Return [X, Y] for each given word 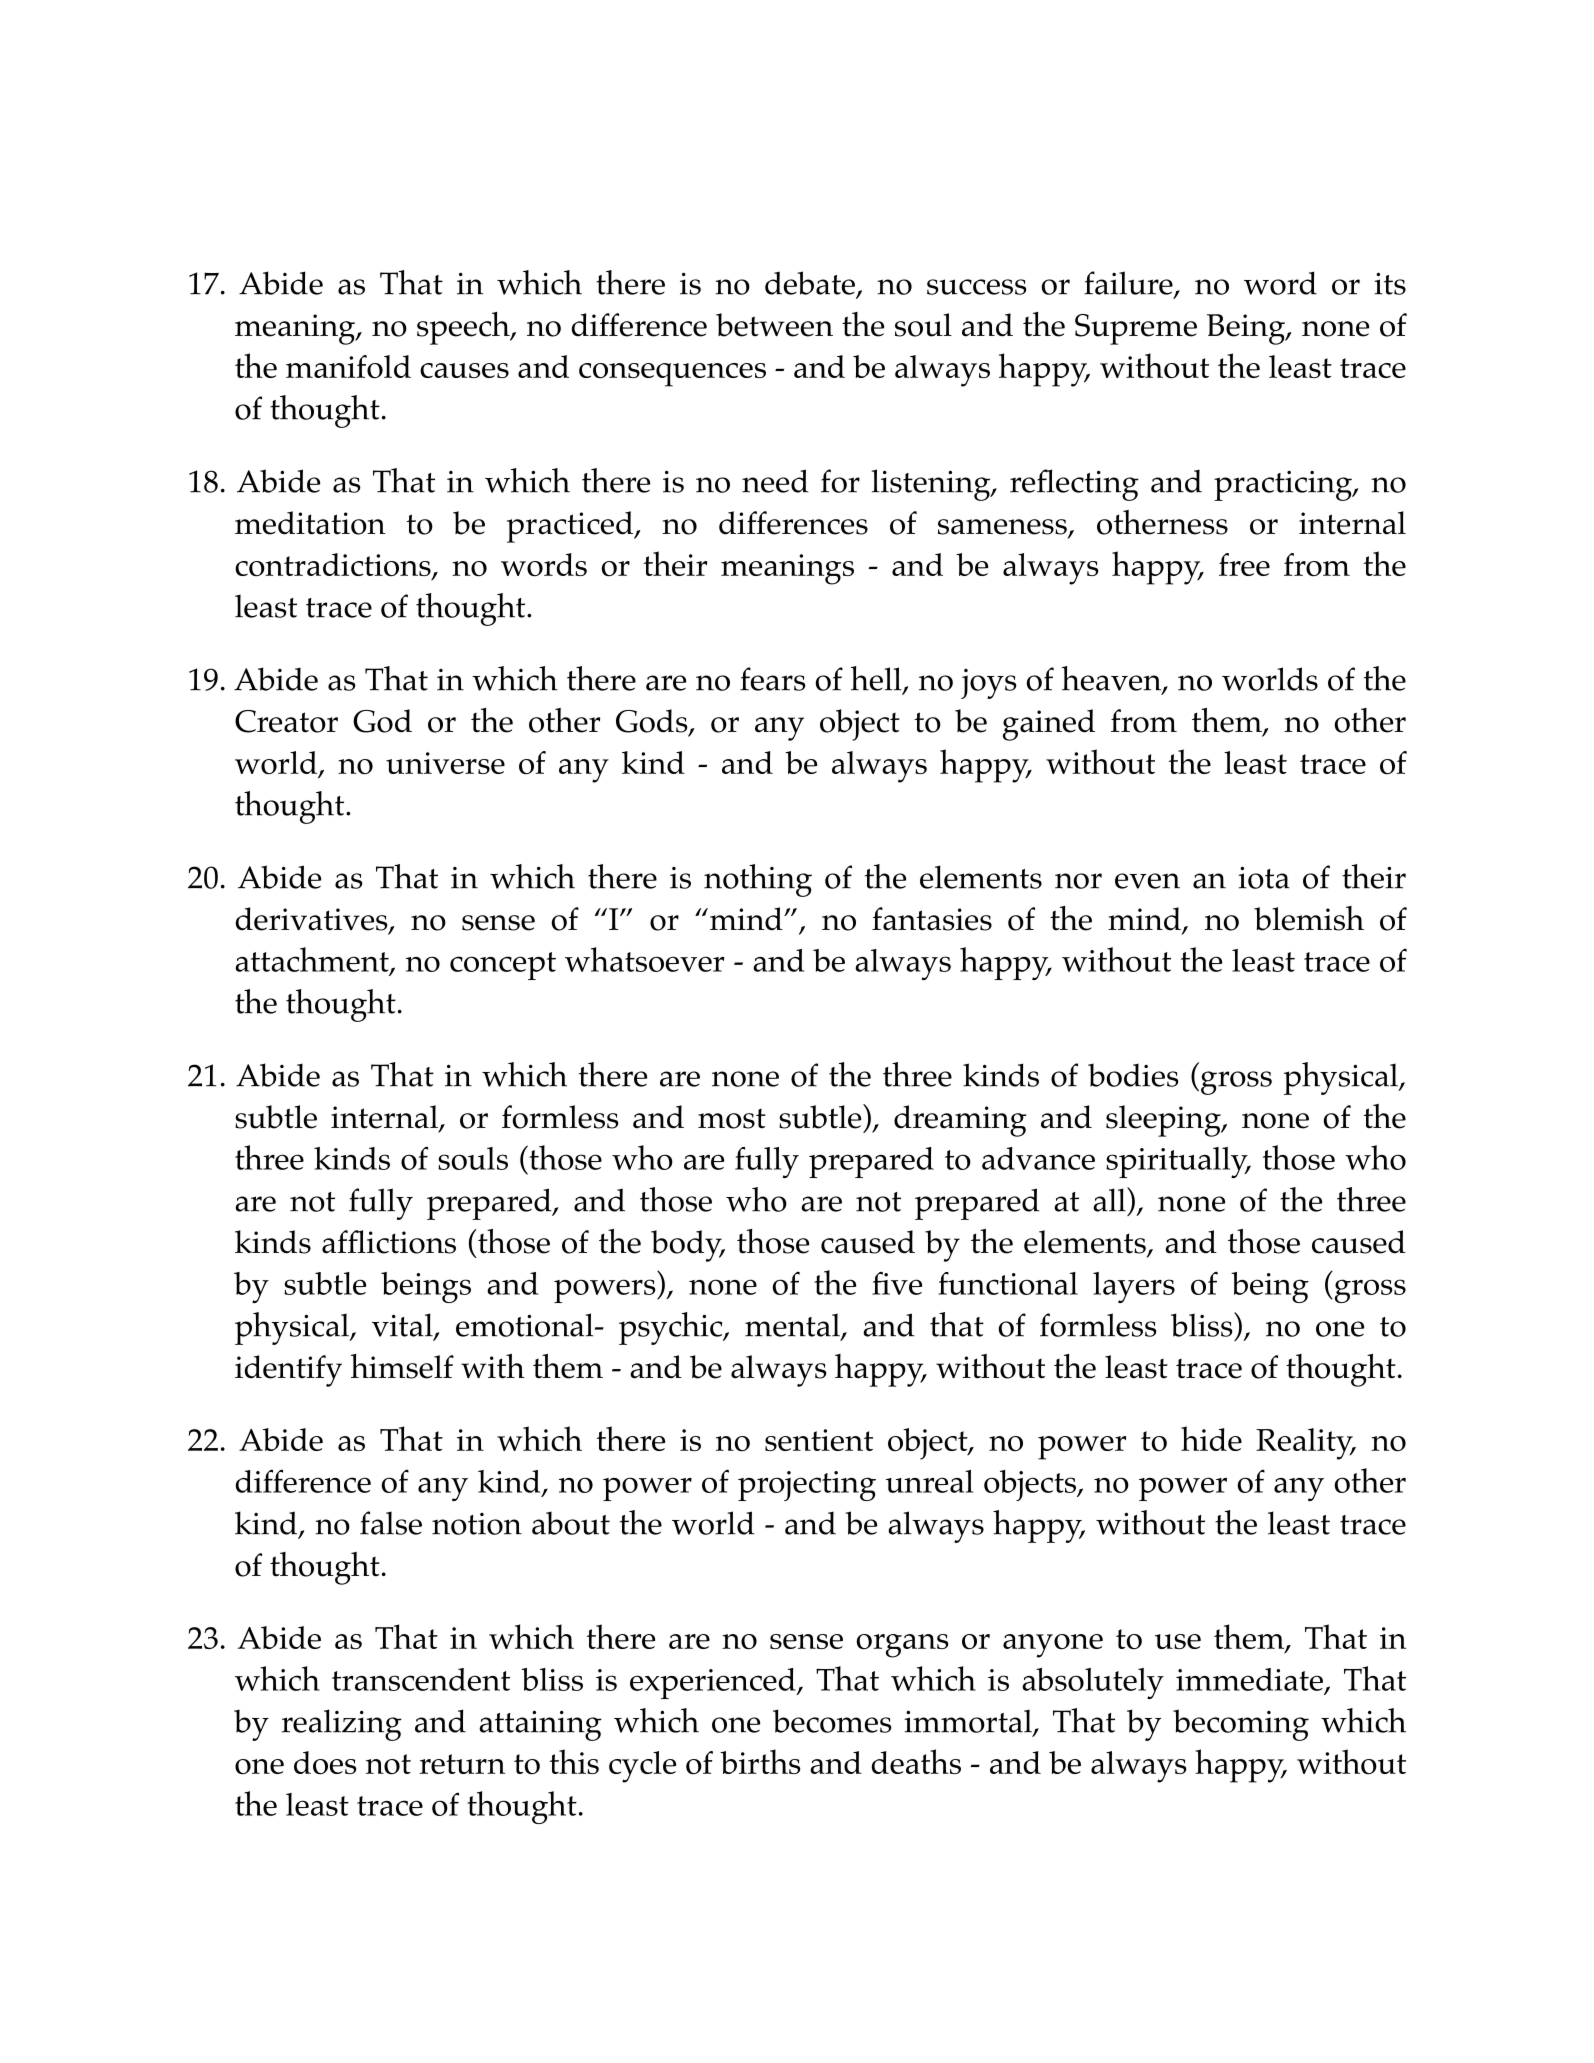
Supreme [1136, 329]
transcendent [421, 1679]
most [732, 1119]
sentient [819, 1440]
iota [1264, 878]
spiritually [1178, 1162]
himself [402, 1366]
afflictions [389, 1242]
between [774, 325]
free [1244, 564]
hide [1211, 1438]
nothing [758, 880]
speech [464, 328]
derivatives [313, 920]
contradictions [334, 566]
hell [877, 679]
